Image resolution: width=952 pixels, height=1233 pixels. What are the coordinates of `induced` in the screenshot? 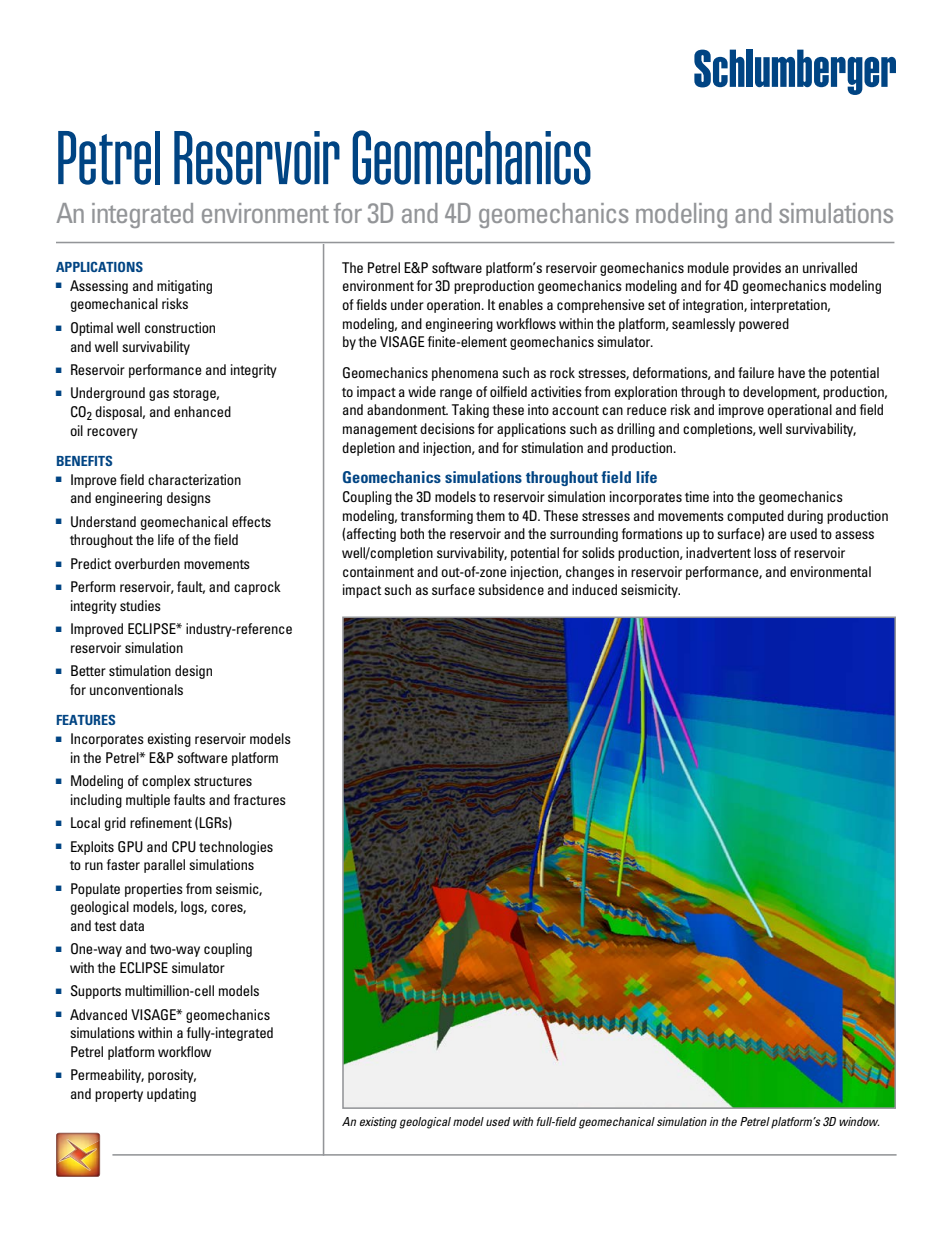 It's located at (594, 589).
